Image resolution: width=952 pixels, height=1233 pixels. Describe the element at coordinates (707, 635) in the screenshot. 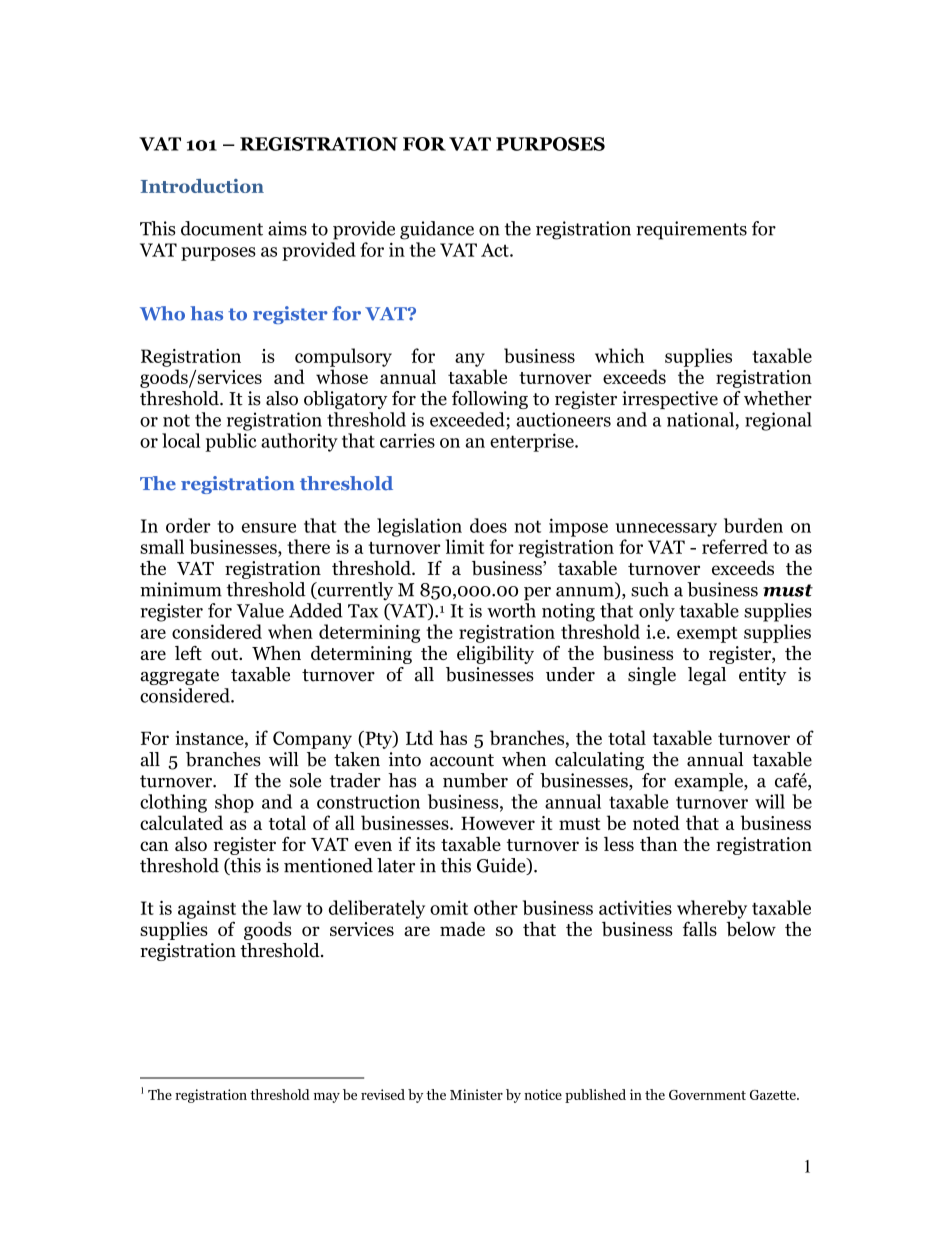

I see `exempt` at that location.
